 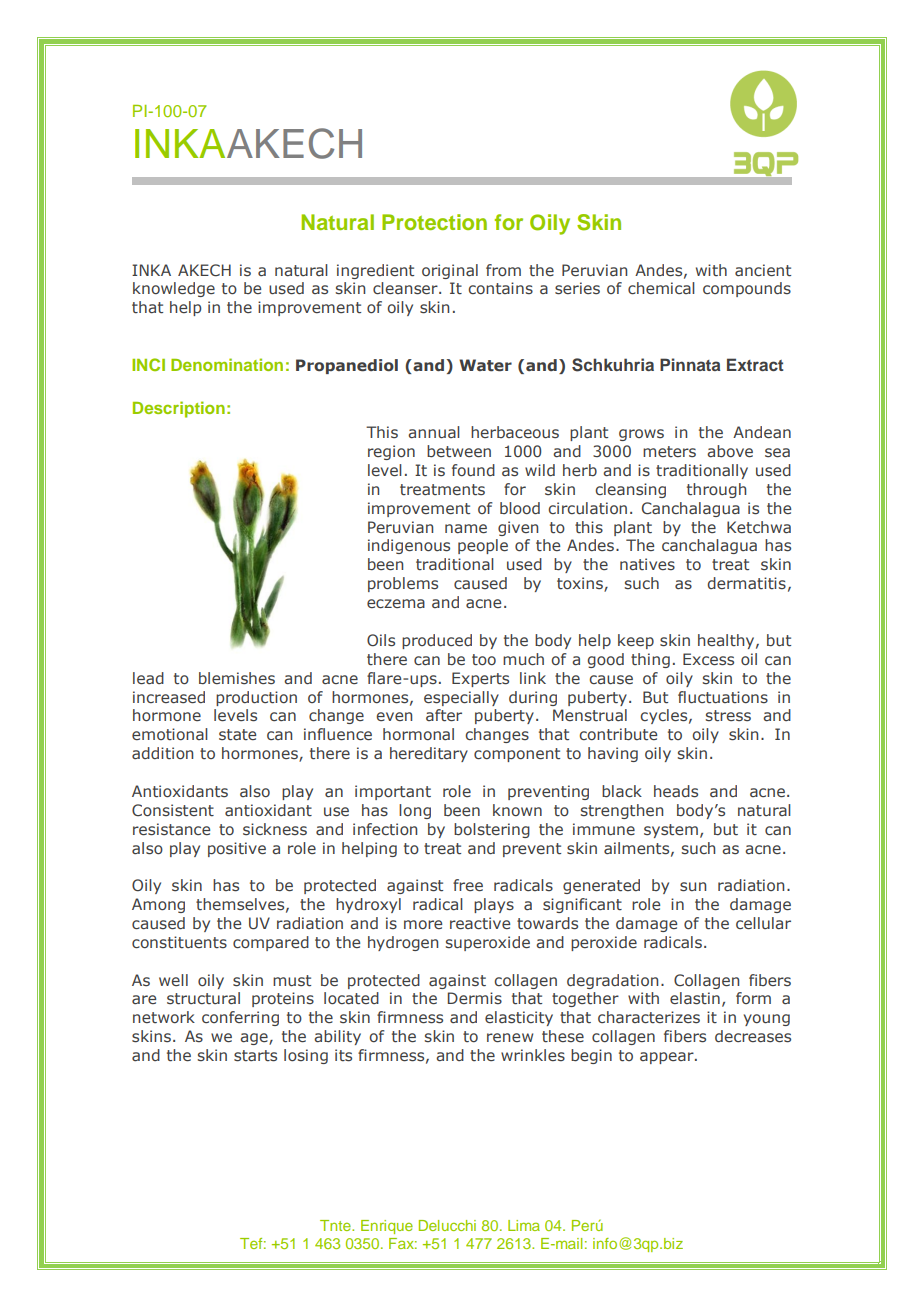 What do you see at coordinates (387, 1227) in the image?
I see `Enrique` at bounding box center [387, 1227].
